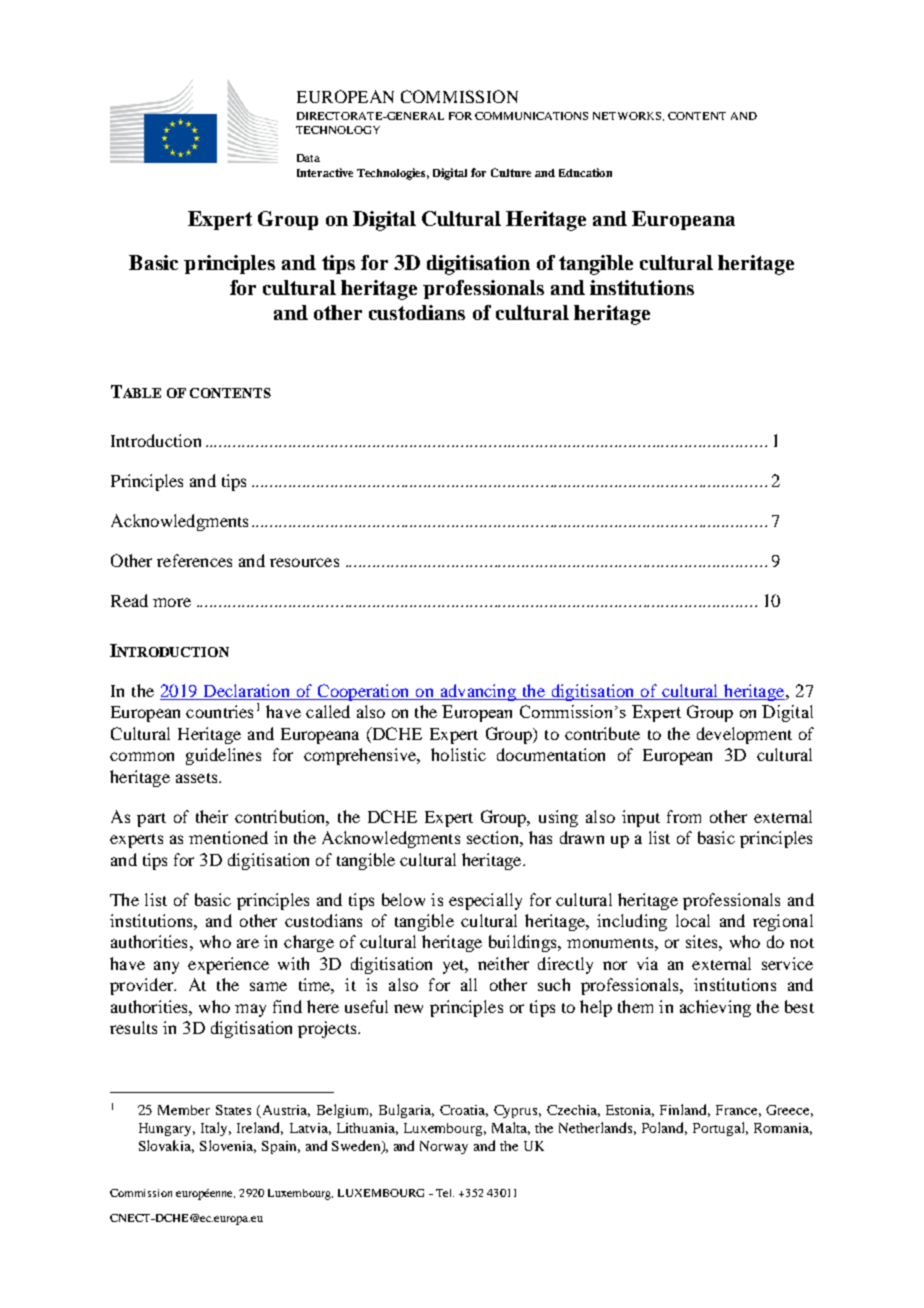 This screenshot has width=924, height=1308. Describe the element at coordinates (444, 1147) in the screenshot. I see `Norway` at that location.
